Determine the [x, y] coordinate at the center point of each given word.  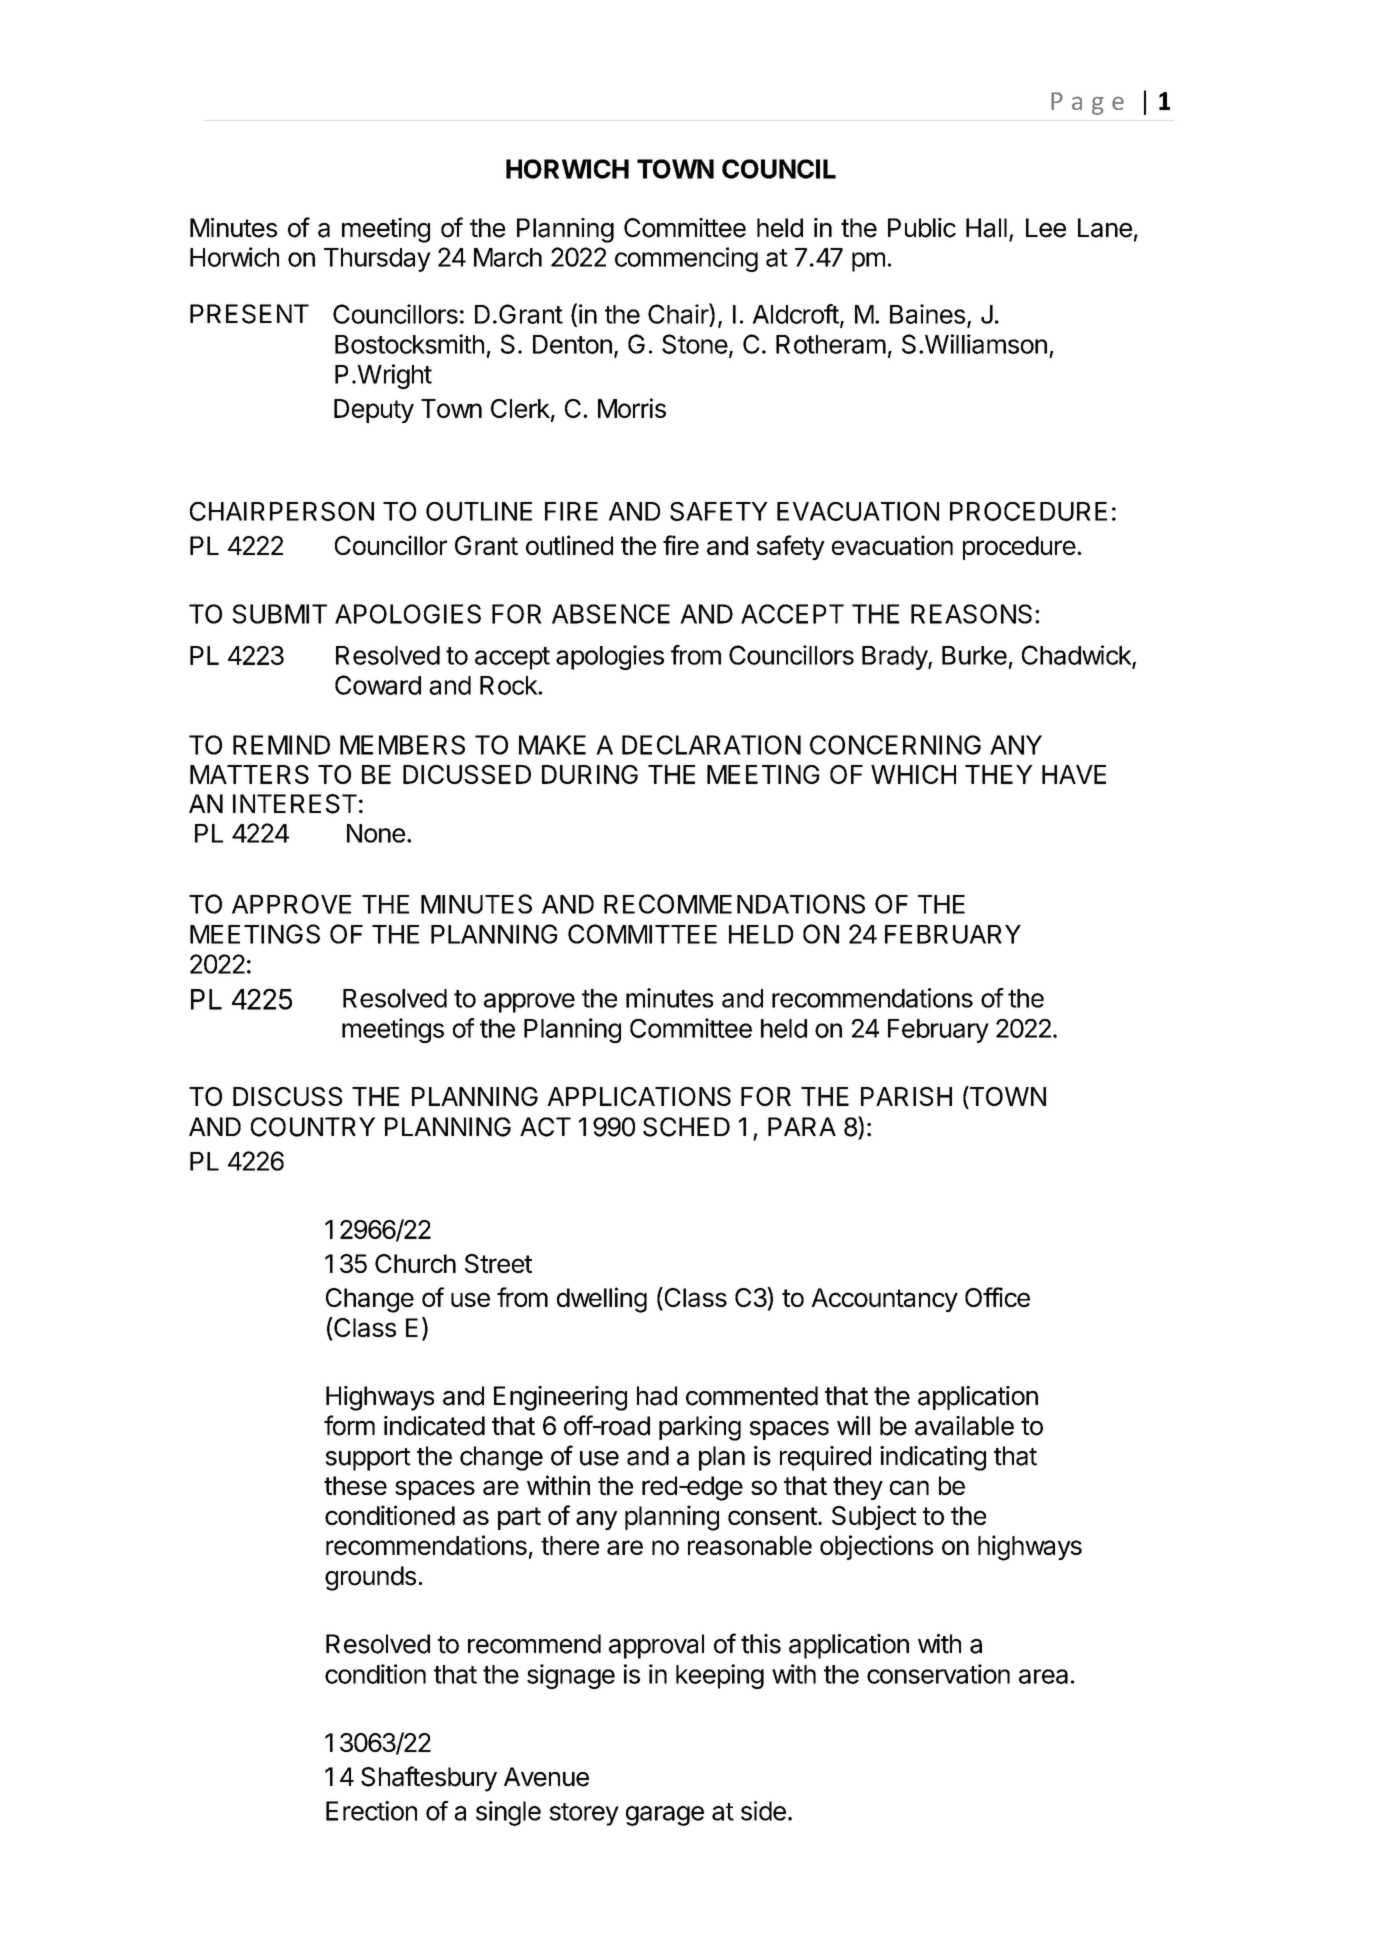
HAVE [1074, 774]
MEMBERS [402, 745]
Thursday [377, 260]
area [1043, 1676]
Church [415, 1263]
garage [665, 1816]
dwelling [602, 1300]
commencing [686, 259]
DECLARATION [711, 745]
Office [997, 1297]
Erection [371, 1811]
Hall [986, 228]
